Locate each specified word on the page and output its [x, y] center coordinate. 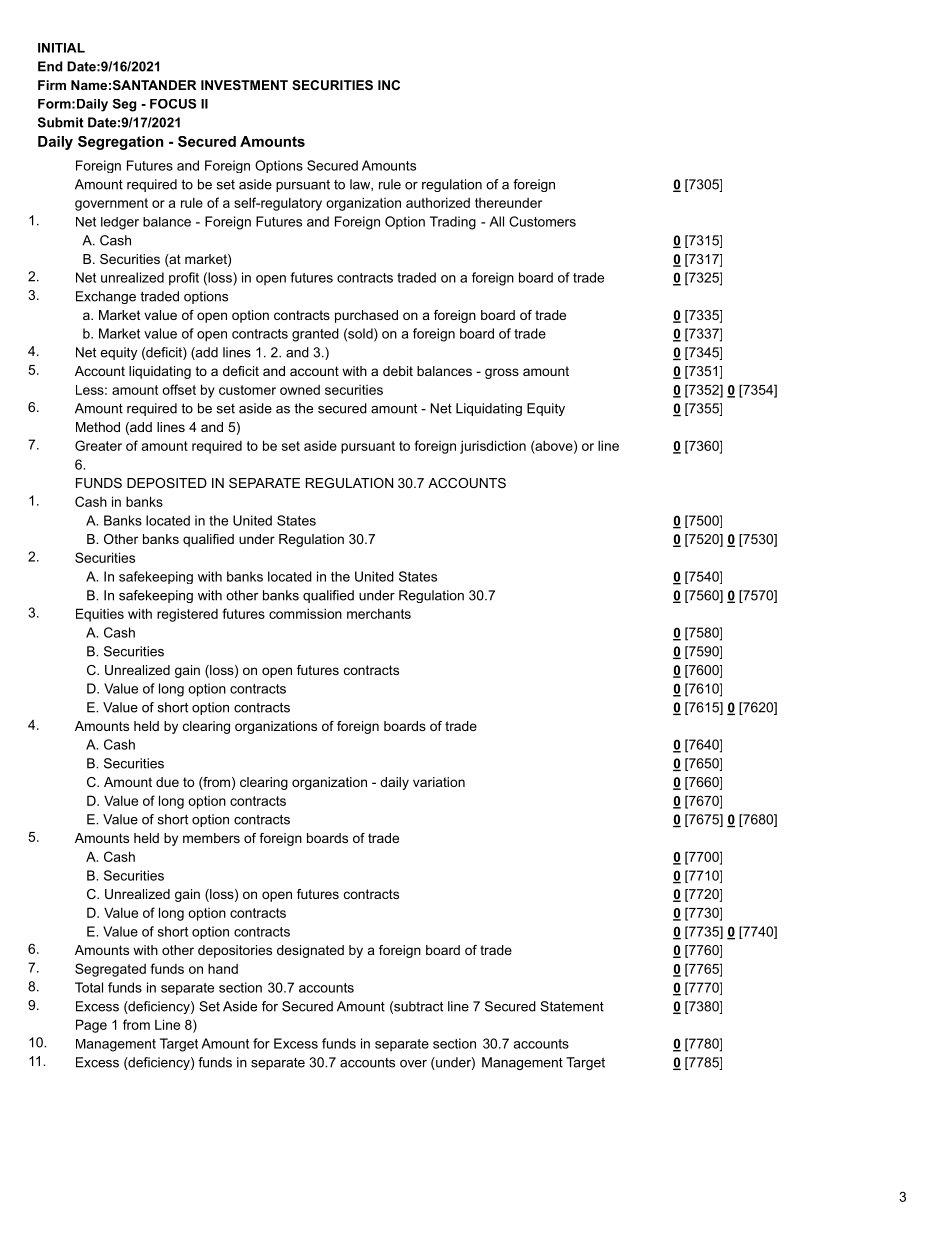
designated [310, 951]
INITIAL [61, 48]
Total [89, 987]
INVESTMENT [244, 85]
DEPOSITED [167, 483]
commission [305, 613]
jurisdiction [493, 447]
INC [389, 85]
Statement [572, 1006]
